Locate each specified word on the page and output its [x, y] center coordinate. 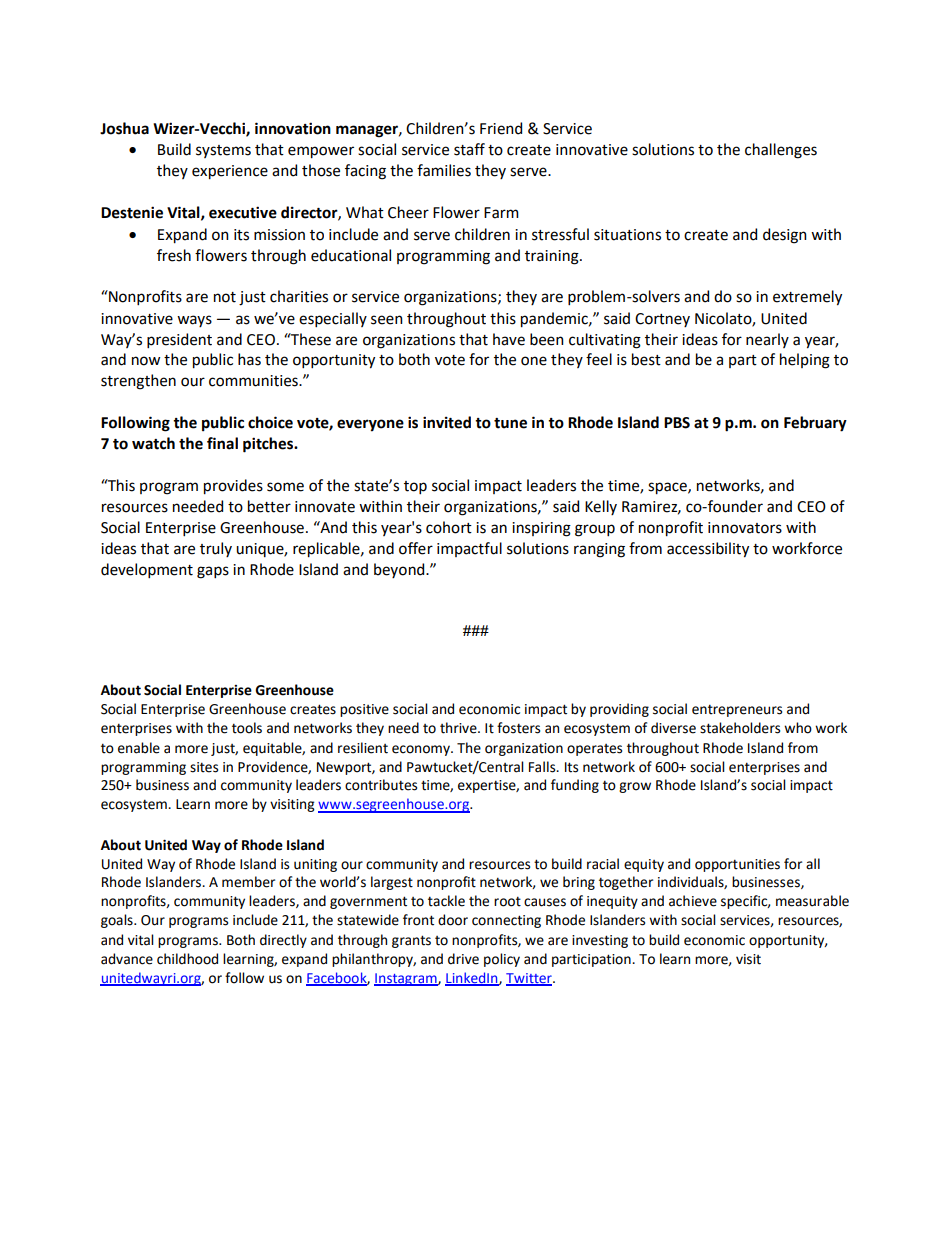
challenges [781, 151]
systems [223, 151]
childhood [187, 959]
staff [469, 149]
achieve [693, 901]
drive [463, 959]
